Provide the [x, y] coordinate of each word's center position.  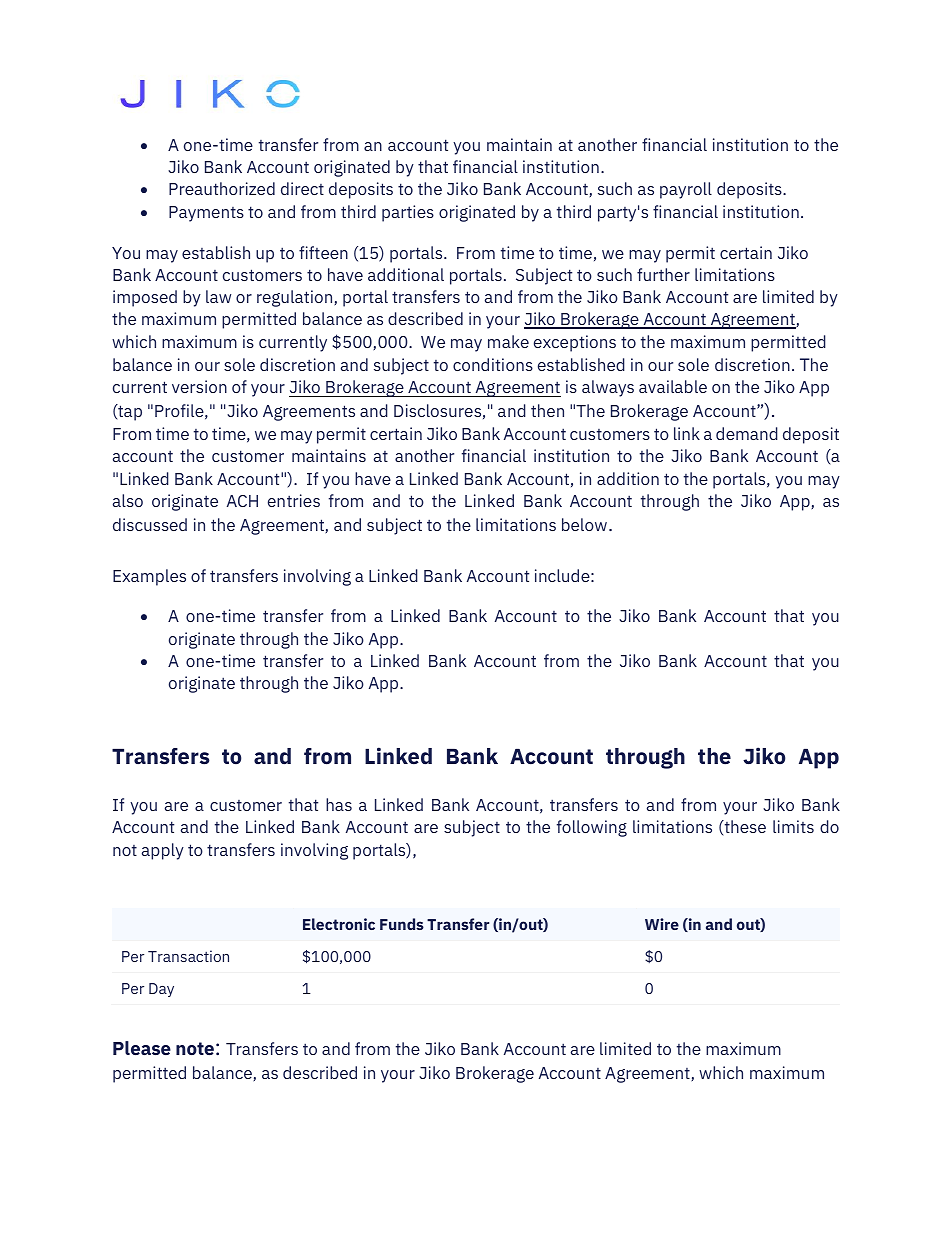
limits [793, 826]
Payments [206, 214]
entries [294, 500]
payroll [686, 190]
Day [161, 990]
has [339, 804]
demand [747, 433]
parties [408, 213]
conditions [493, 364]
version [199, 386]
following [592, 828]
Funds [402, 924]
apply [163, 851]
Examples [149, 577]
